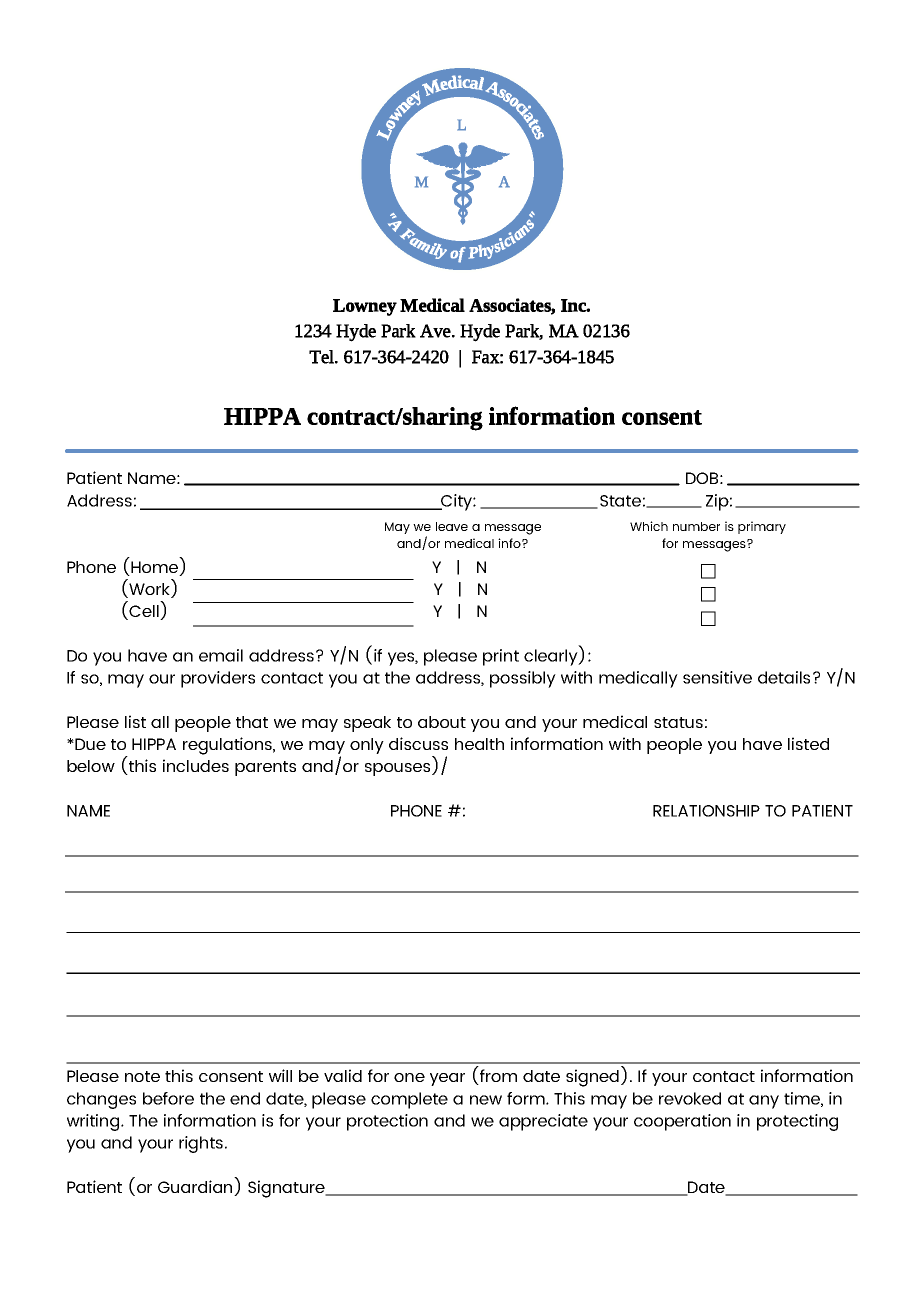  Describe the element at coordinates (696, 526) in the image. I see `number` at that location.
